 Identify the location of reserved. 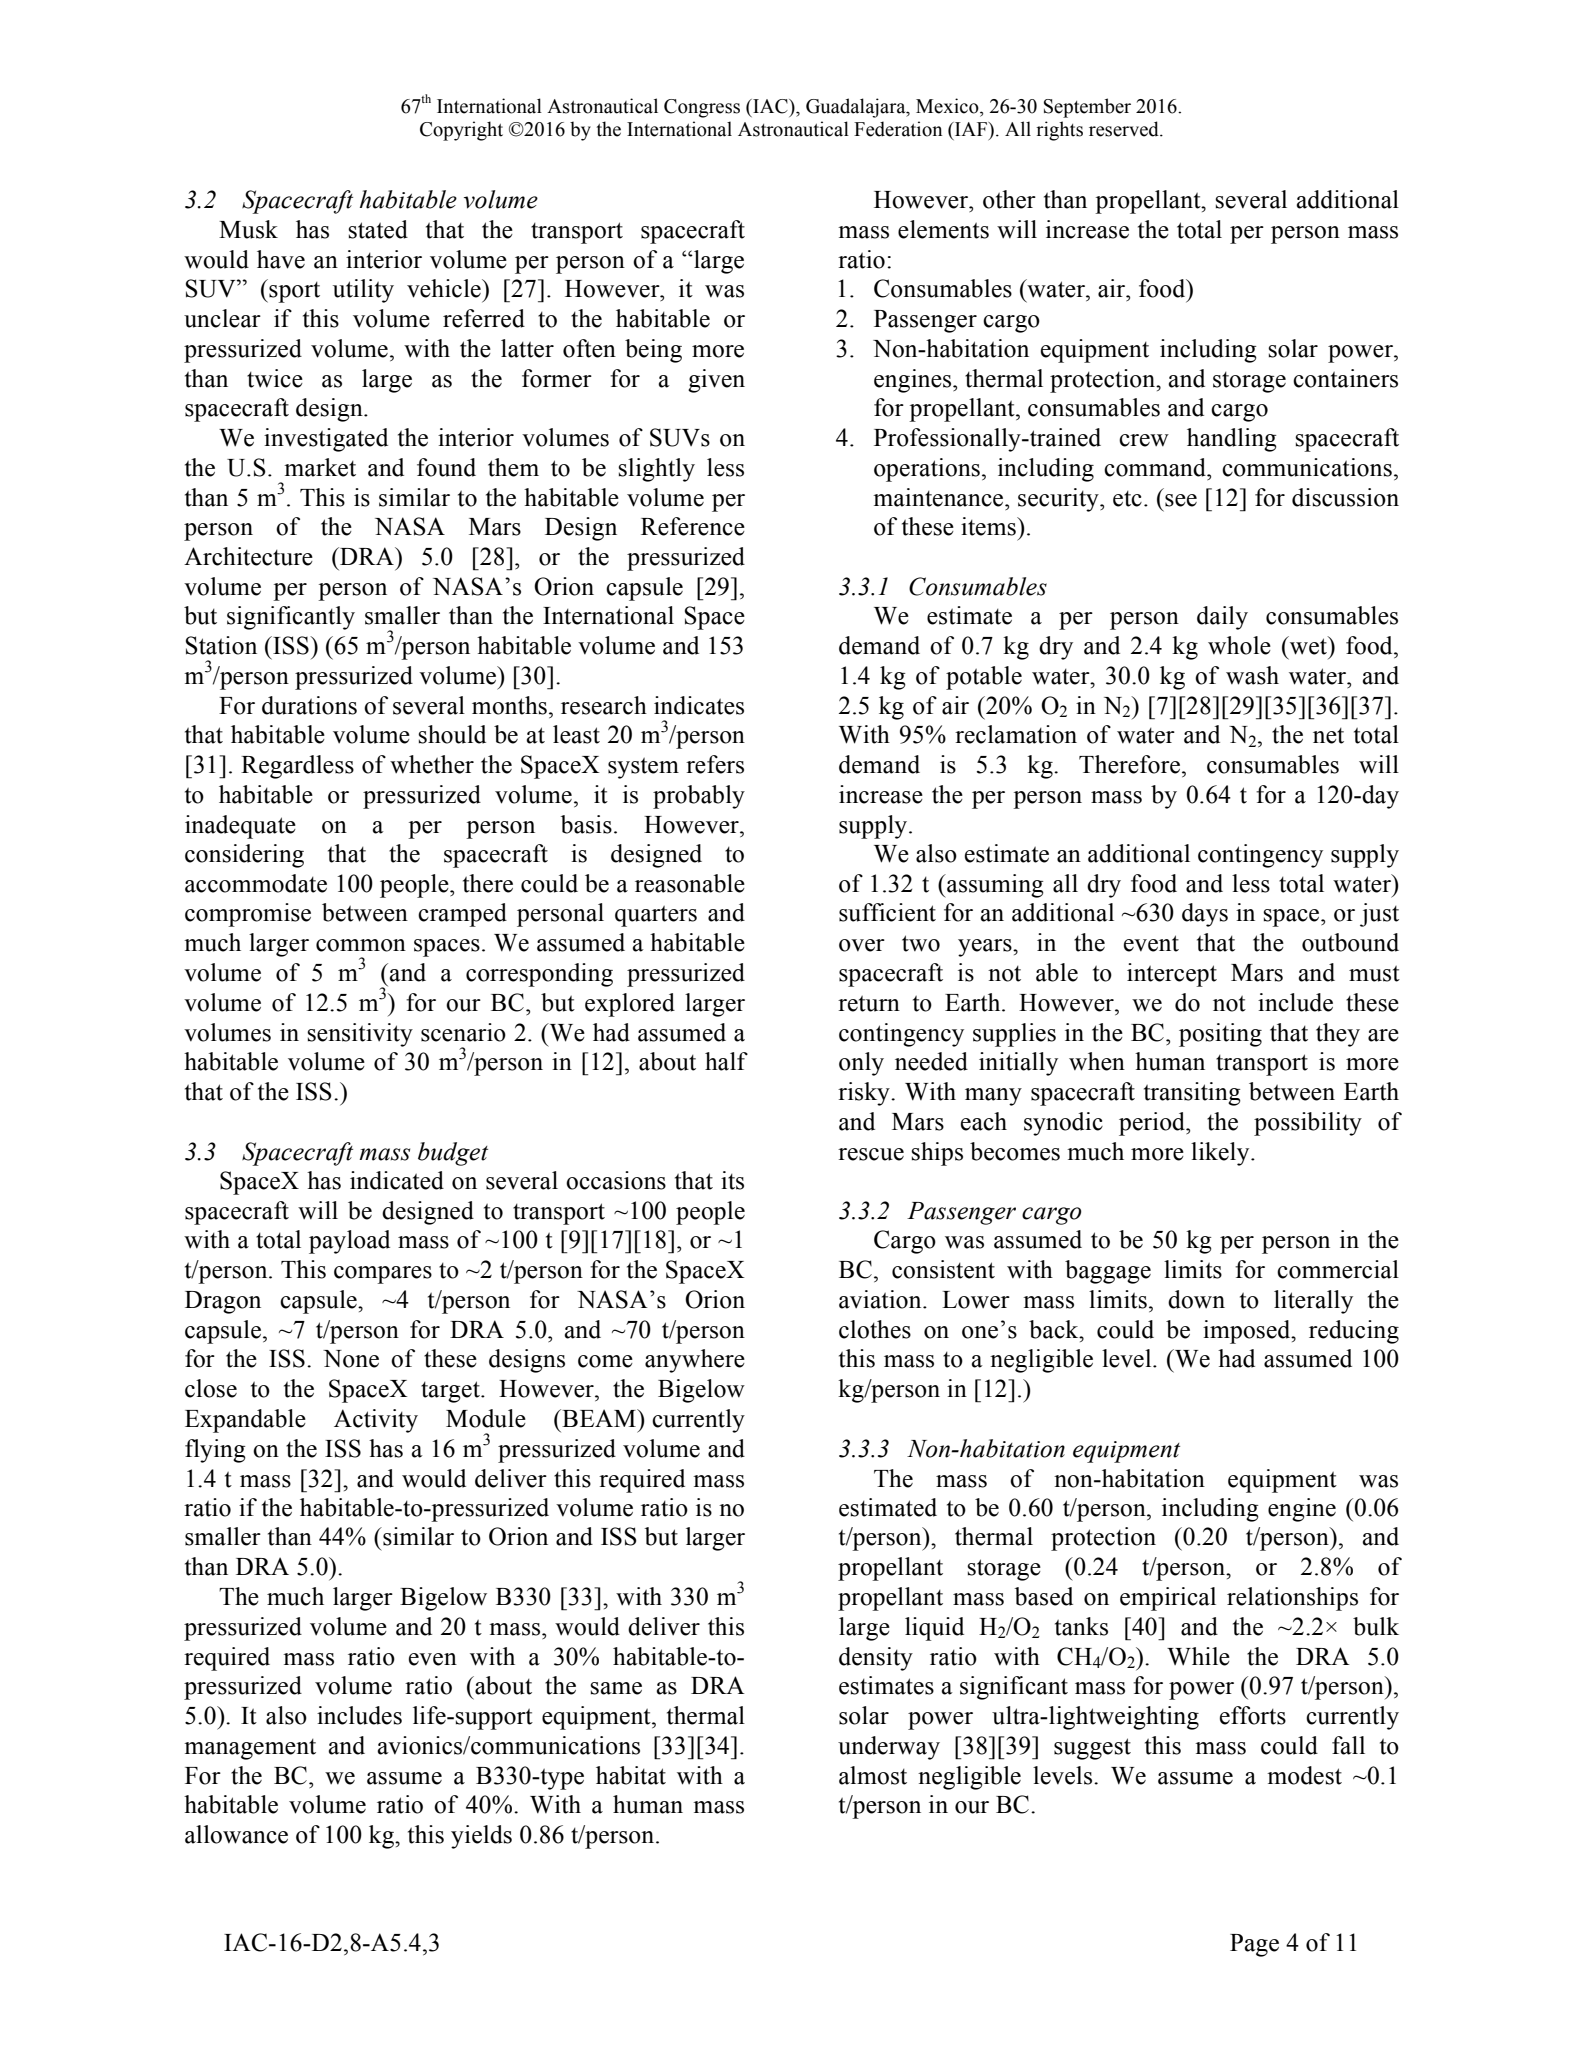
(1125, 129).
